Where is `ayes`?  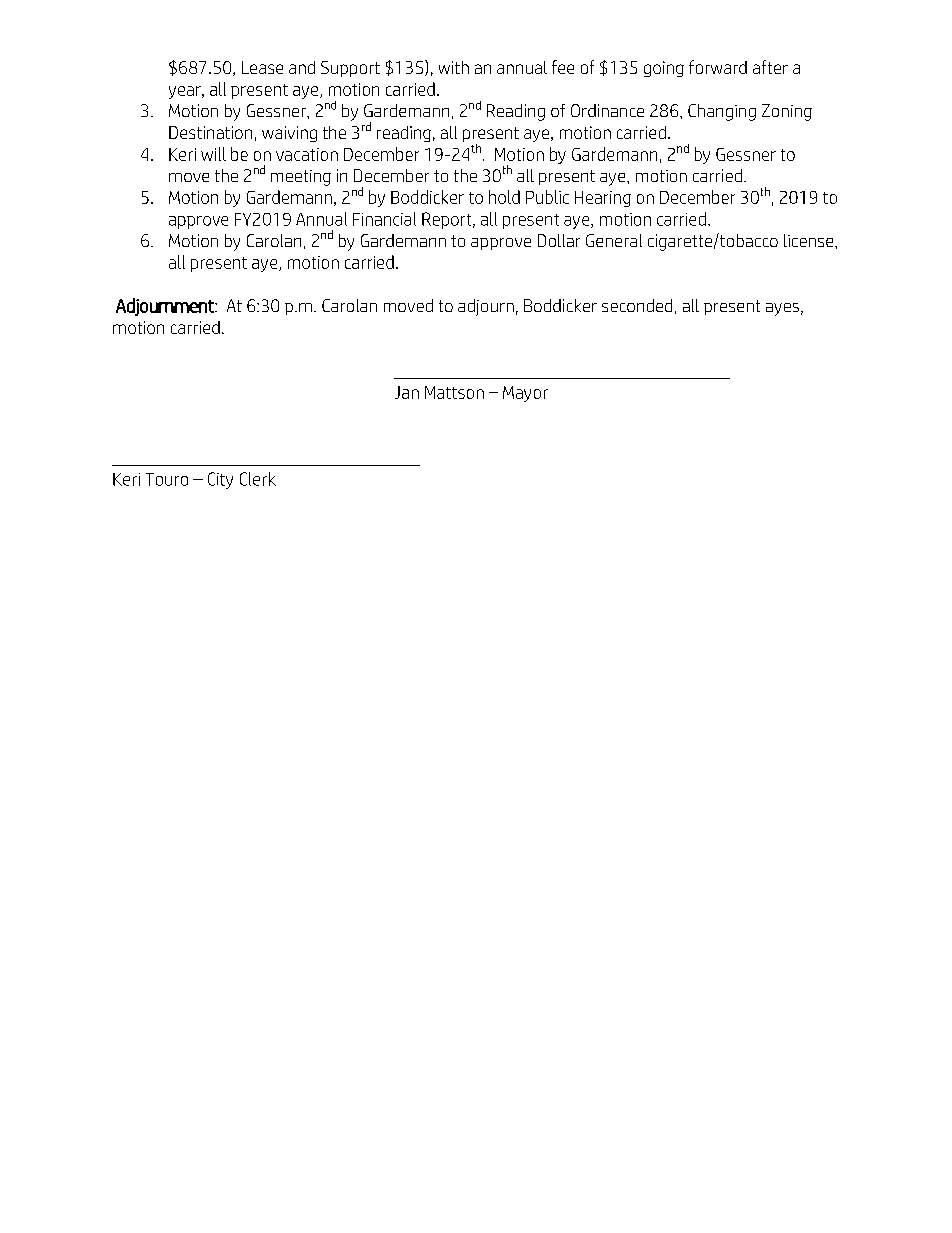
ayes is located at coordinates (782, 309).
